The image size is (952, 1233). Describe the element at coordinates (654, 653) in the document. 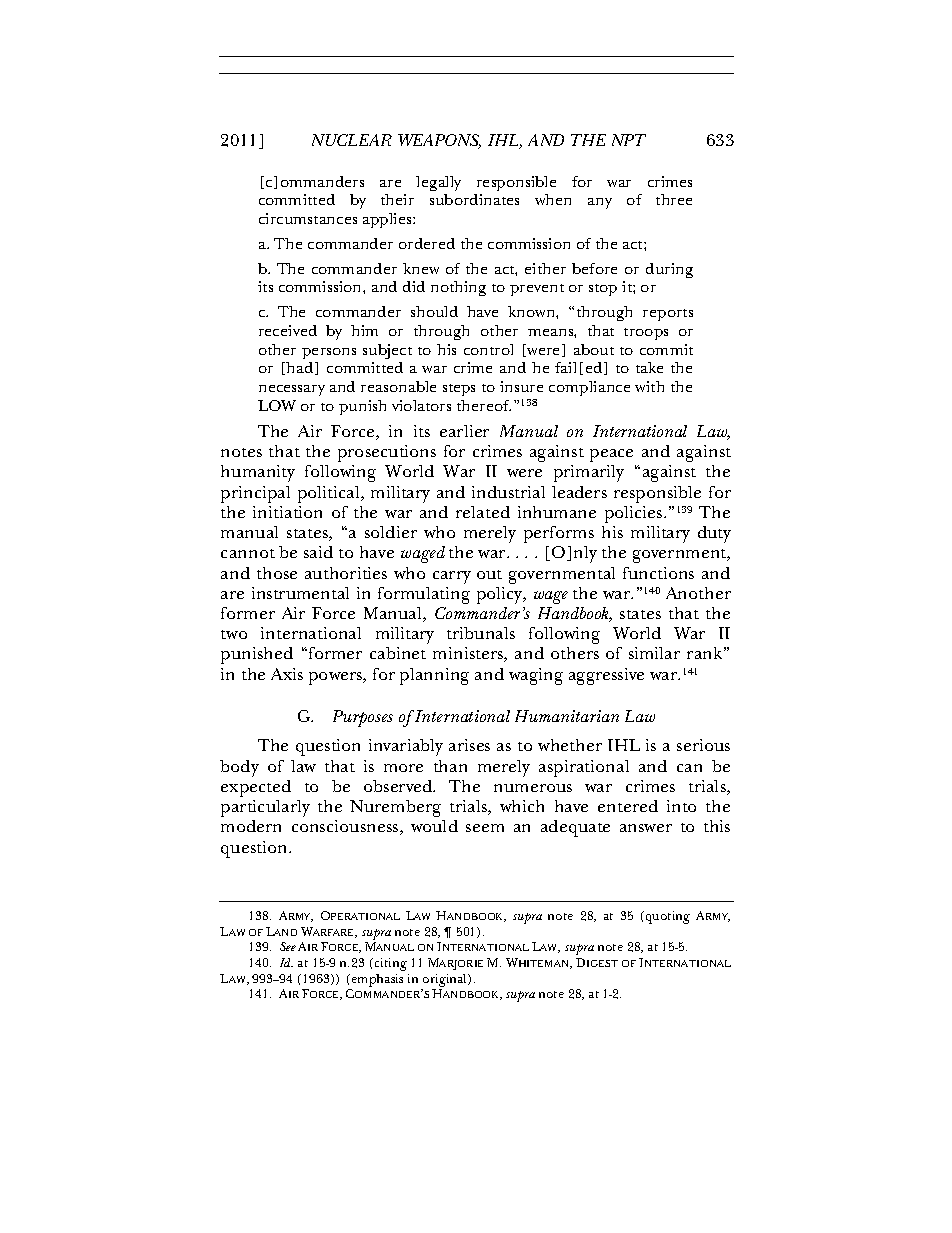

I see `similar` at that location.
